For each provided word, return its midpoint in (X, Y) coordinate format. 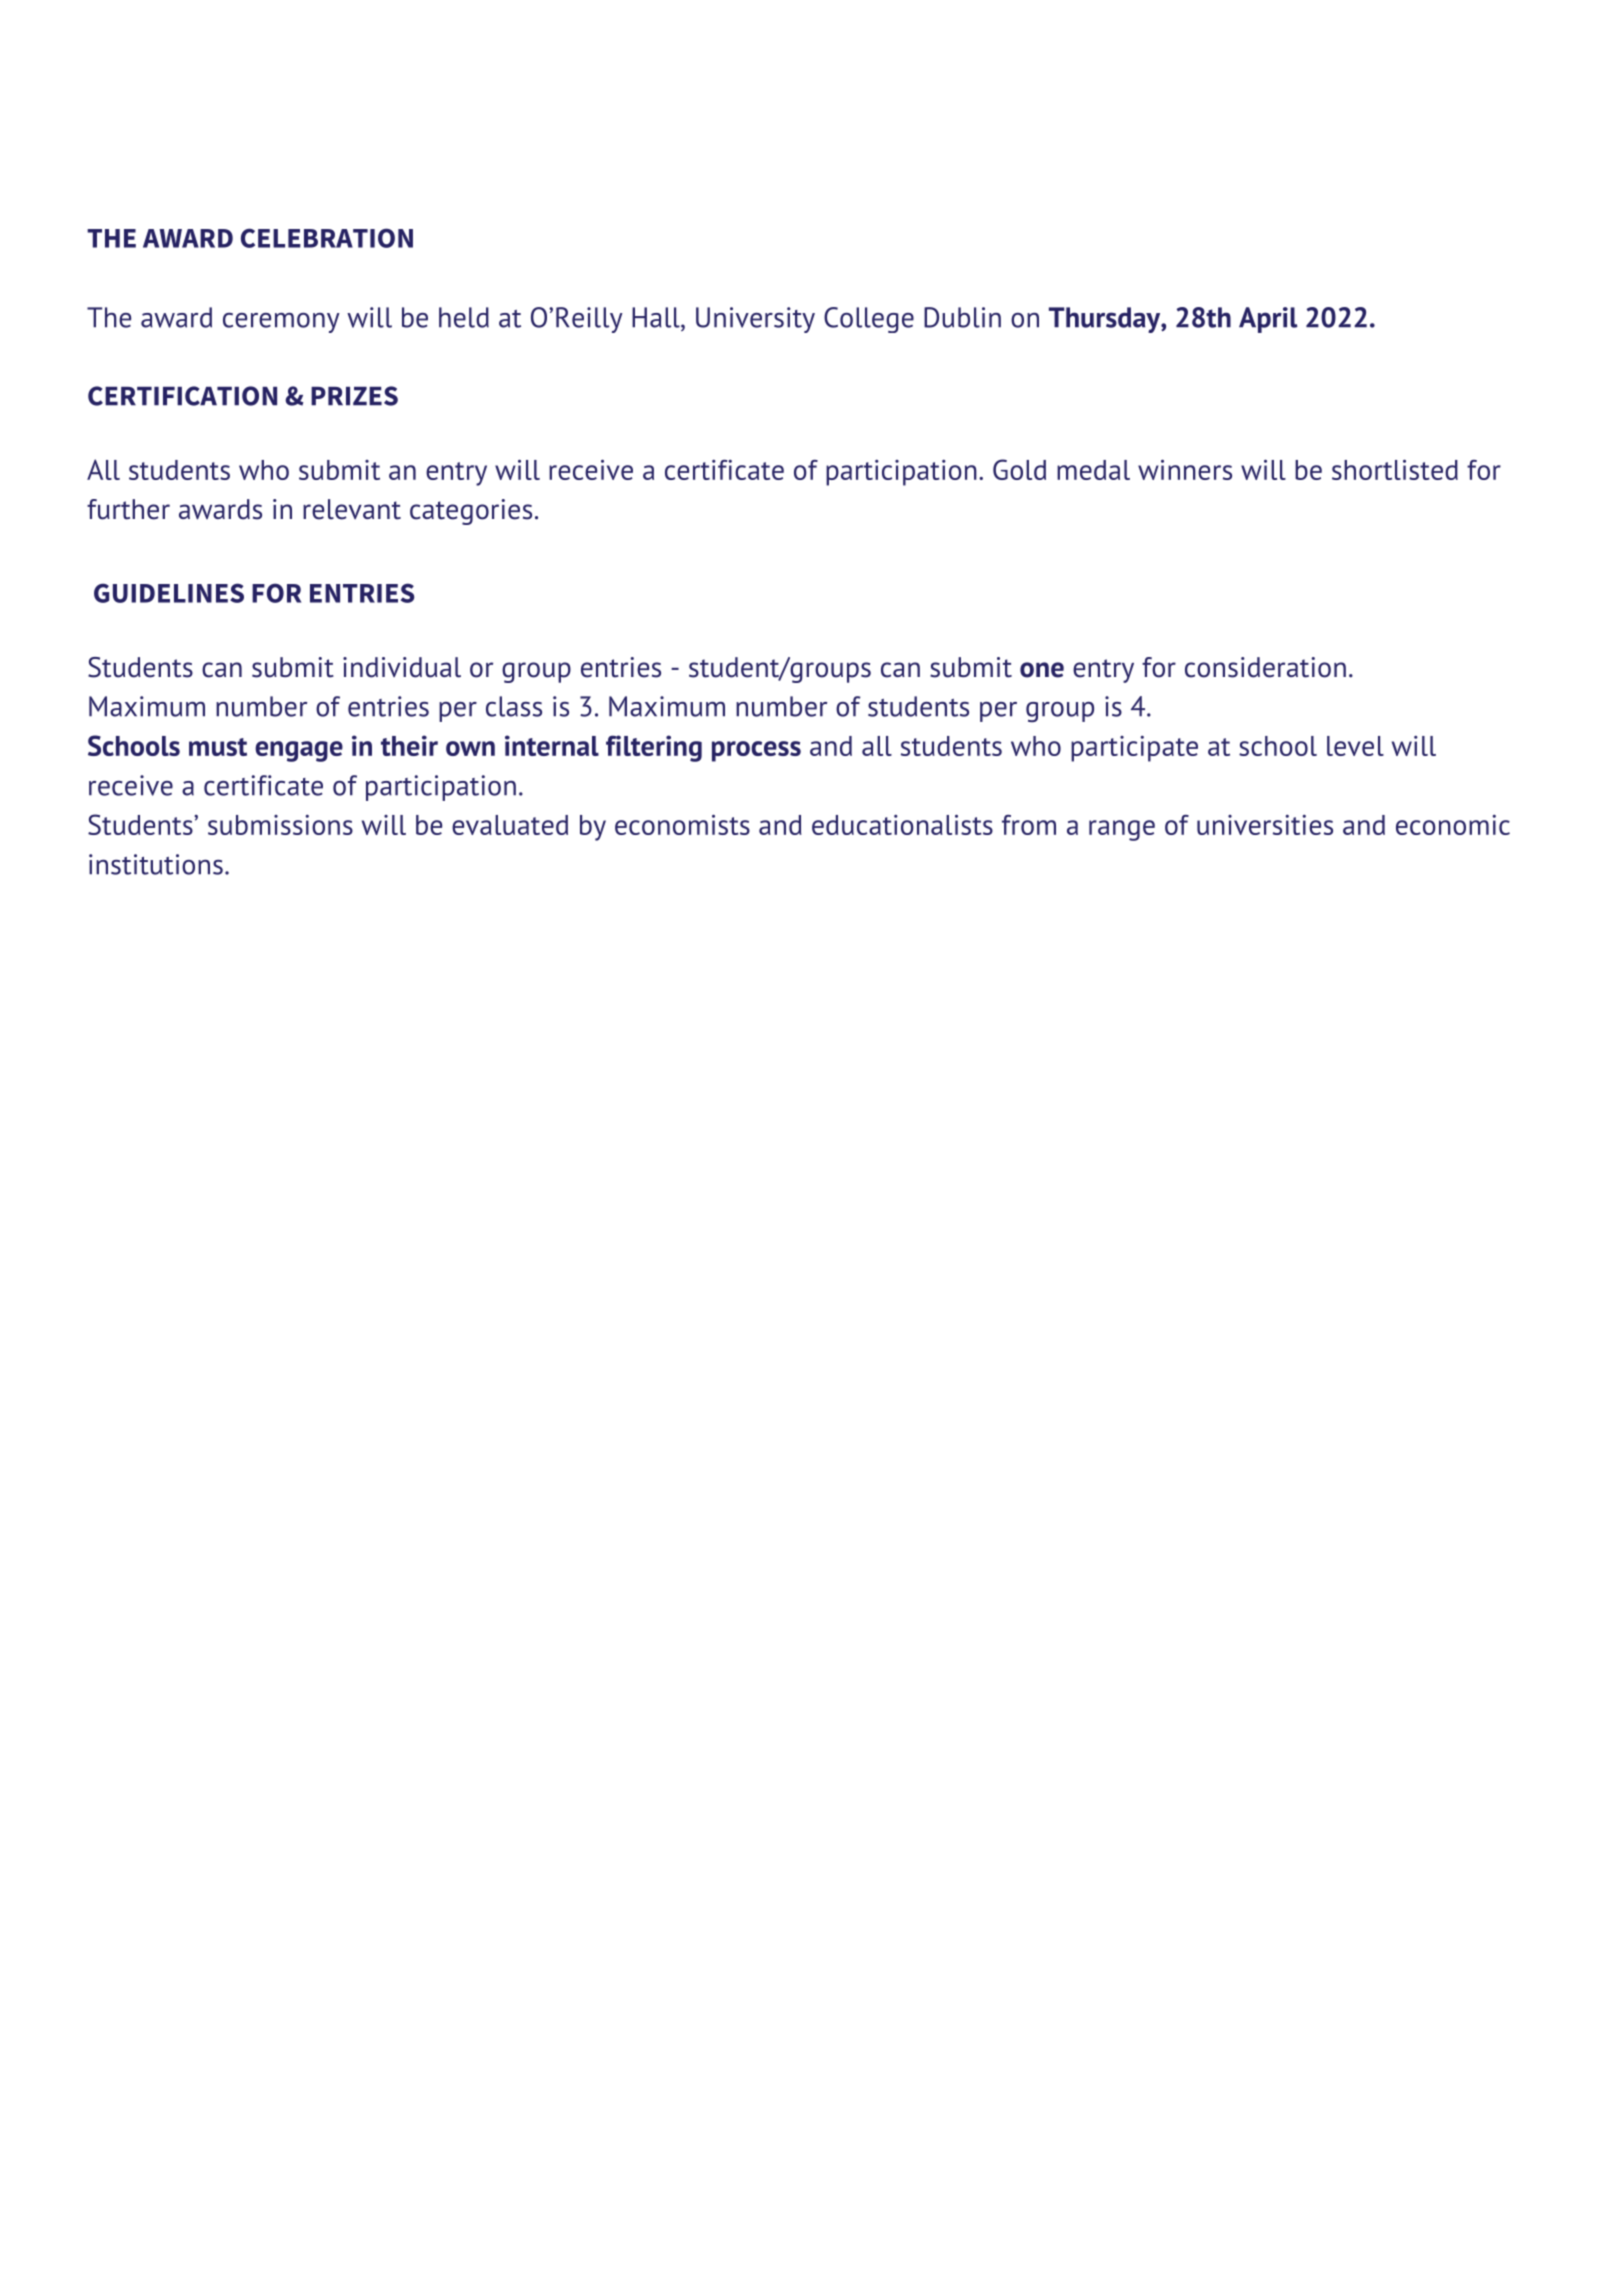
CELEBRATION (327, 238)
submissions (280, 824)
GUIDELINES (169, 593)
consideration (1265, 667)
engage (299, 751)
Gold (1019, 469)
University (755, 320)
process (756, 751)
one (1042, 670)
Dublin (962, 317)
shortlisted (1395, 469)
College (869, 320)
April (1268, 320)
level (1355, 746)
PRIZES (354, 396)
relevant (352, 509)
